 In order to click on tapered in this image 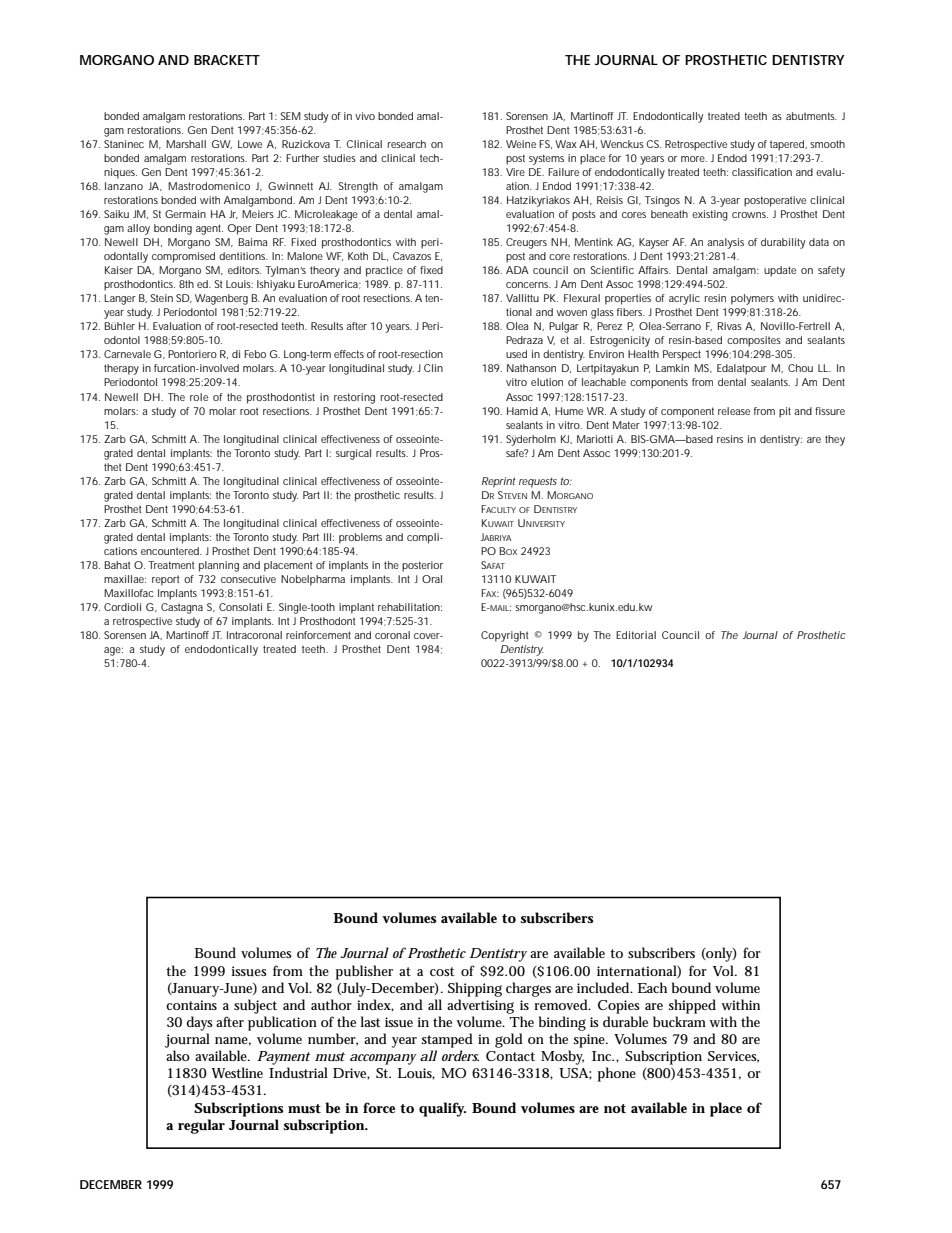, I will do `click(788, 145)`.
